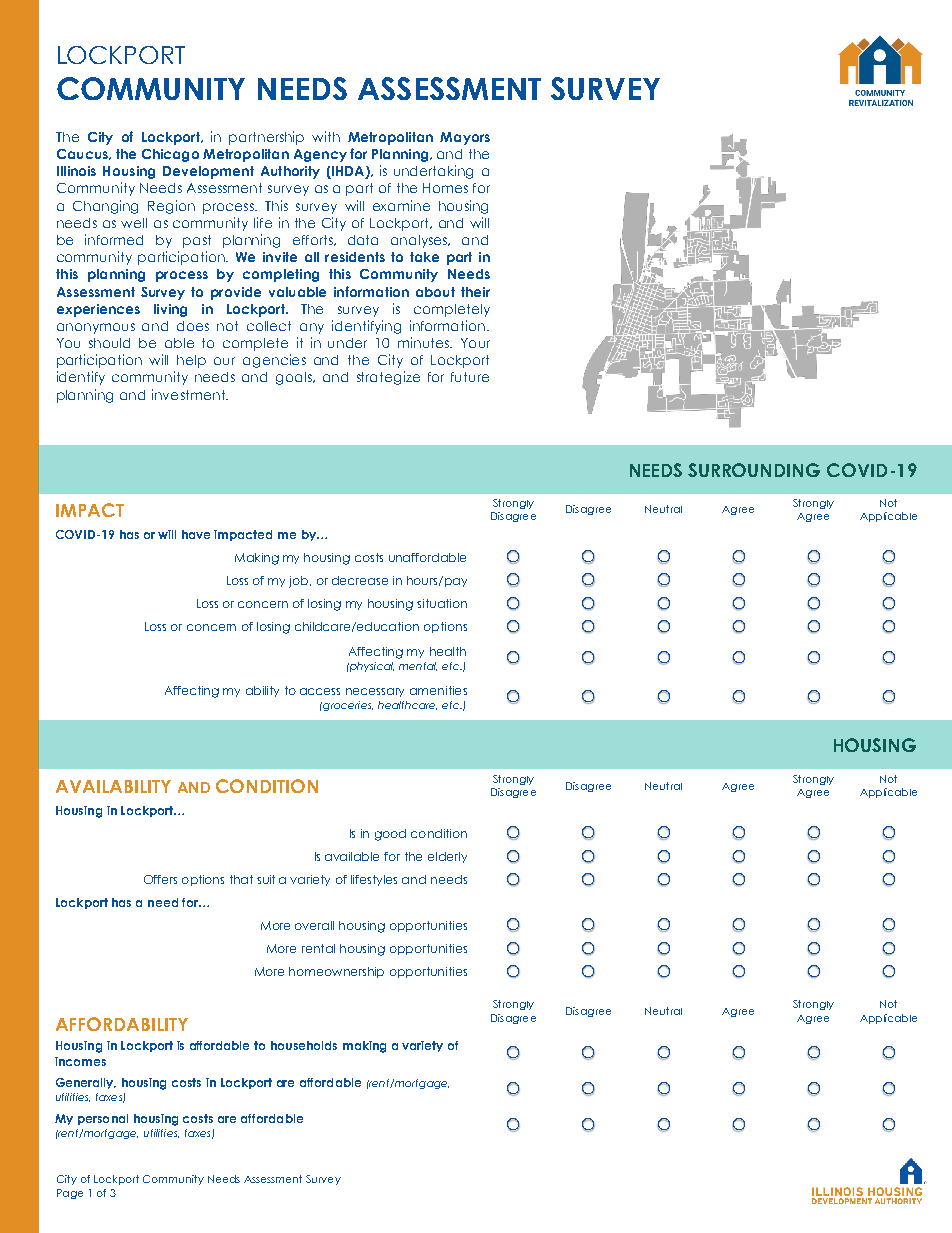 Image resolution: width=952 pixels, height=1233 pixels. What do you see at coordinates (754, 470) in the screenshot?
I see `SURROUNDING` at bounding box center [754, 470].
